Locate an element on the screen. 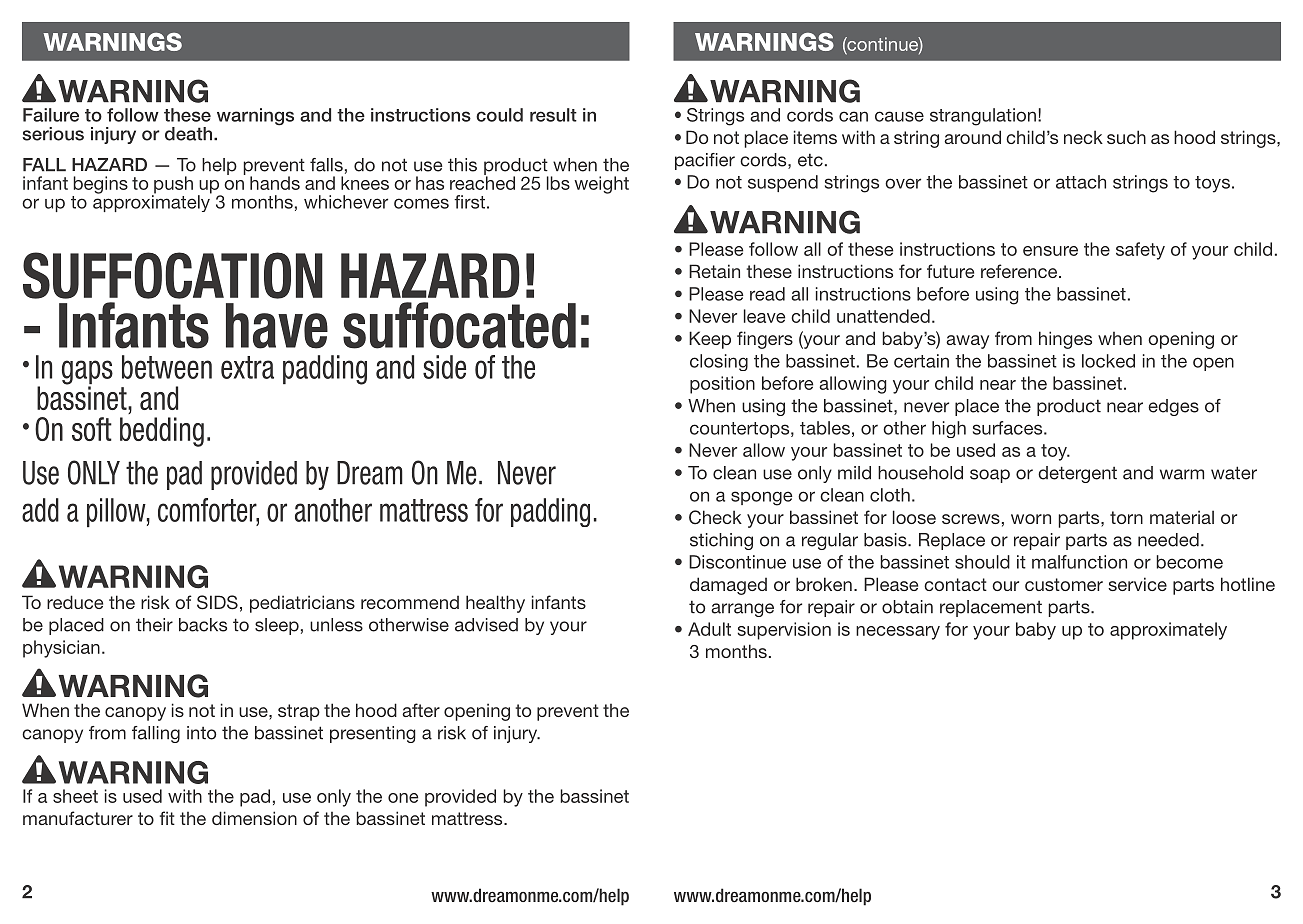 This screenshot has height=924, width=1303. reference is located at coordinates (1020, 271).
